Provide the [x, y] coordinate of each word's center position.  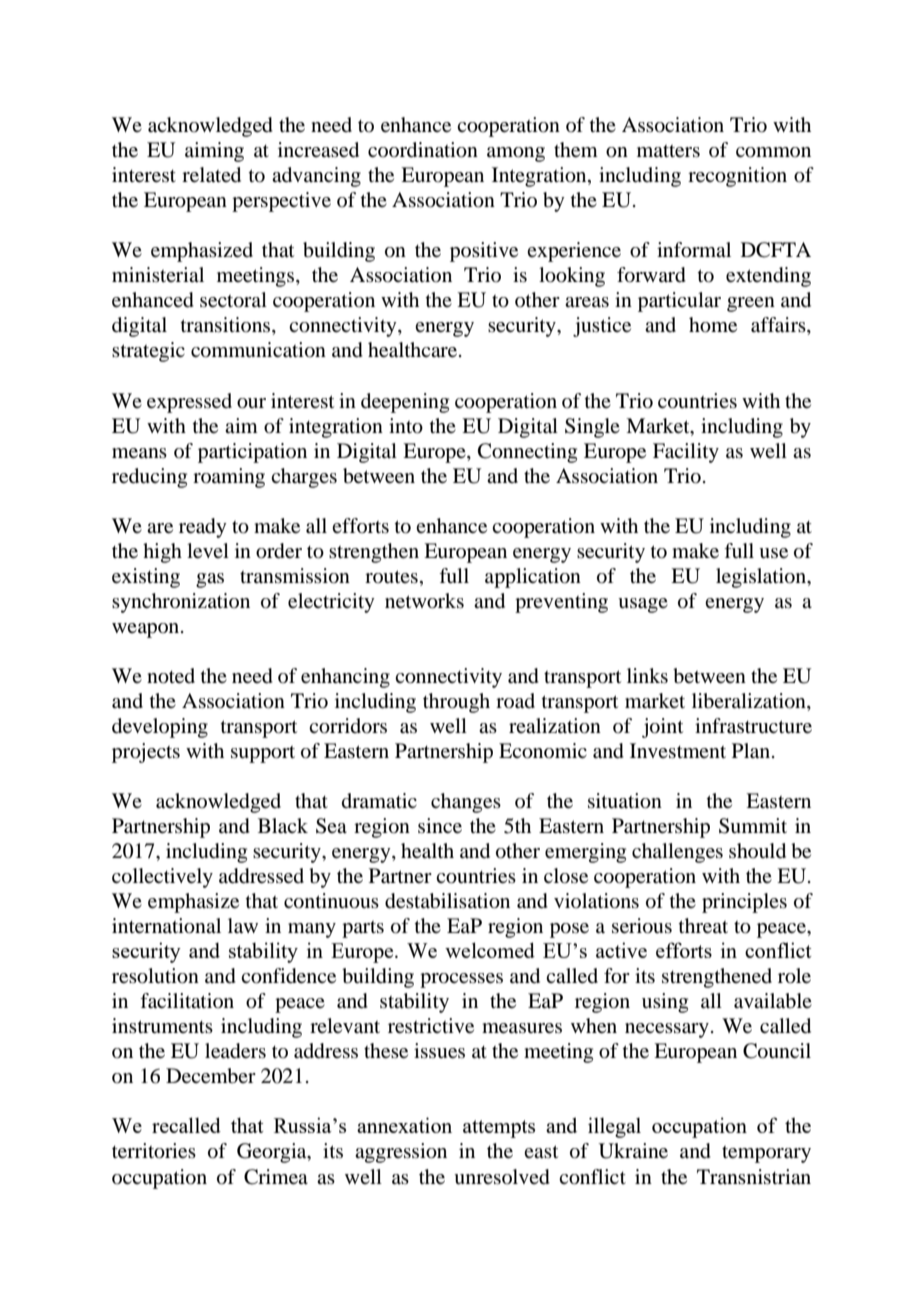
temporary [766, 1154]
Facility [686, 453]
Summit [753, 826]
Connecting [527, 453]
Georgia [273, 1153]
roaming [229, 478]
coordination [423, 150]
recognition [737, 177]
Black [283, 826]
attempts [499, 1129]
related [211, 175]
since [440, 826]
